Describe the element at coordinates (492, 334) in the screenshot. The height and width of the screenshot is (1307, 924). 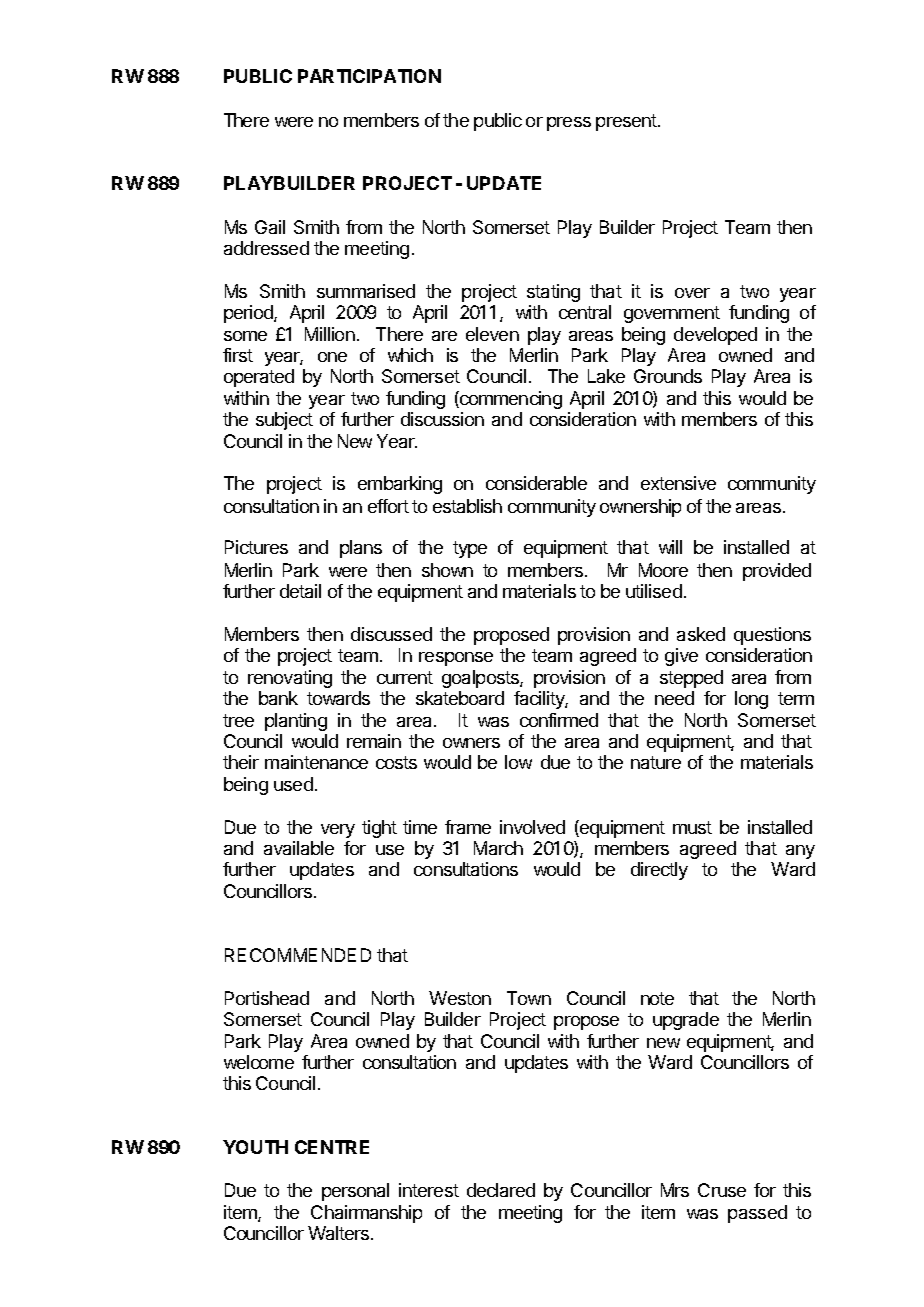
I see `eleven` at that location.
